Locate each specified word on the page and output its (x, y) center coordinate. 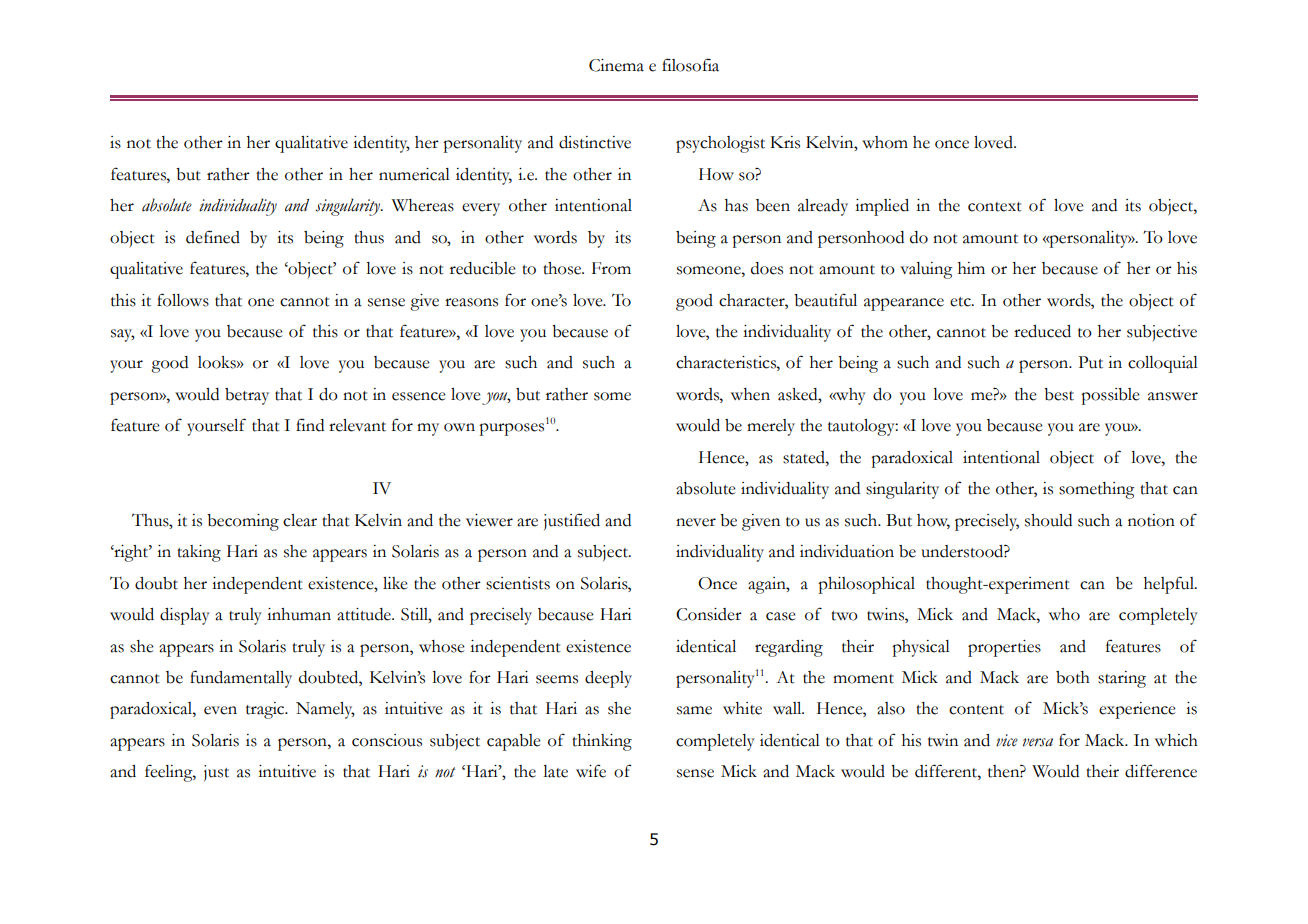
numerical (414, 174)
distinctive (595, 142)
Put (1090, 362)
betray (247, 396)
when (750, 394)
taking (199, 553)
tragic (266, 710)
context (995, 207)
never (696, 522)
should (1048, 520)
